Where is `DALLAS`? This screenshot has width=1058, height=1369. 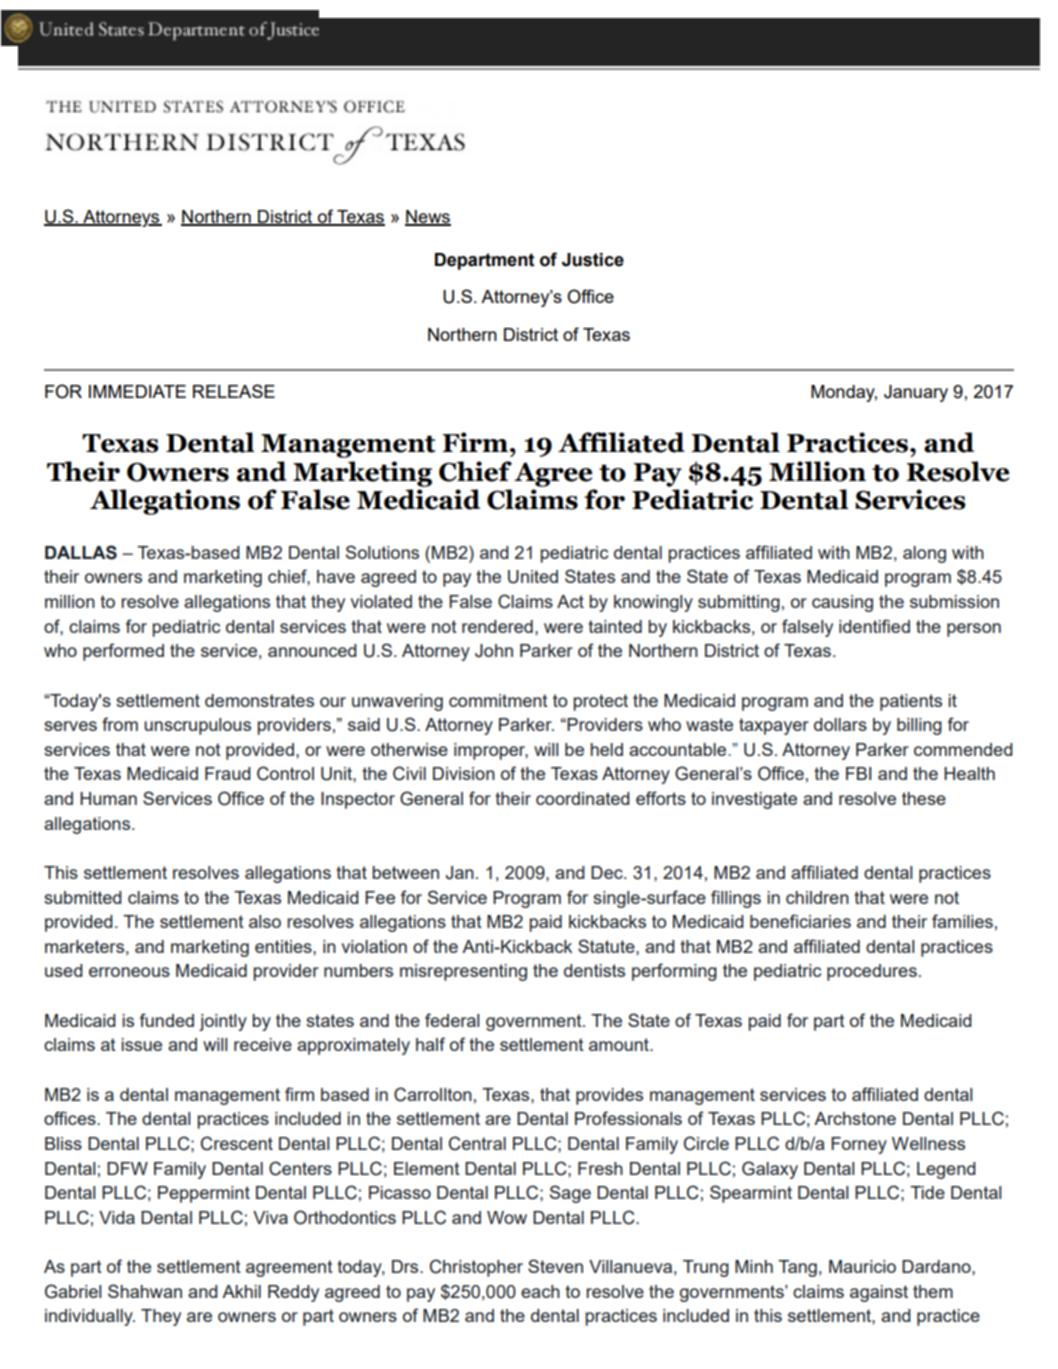
DALLAS is located at coordinates (81, 552).
